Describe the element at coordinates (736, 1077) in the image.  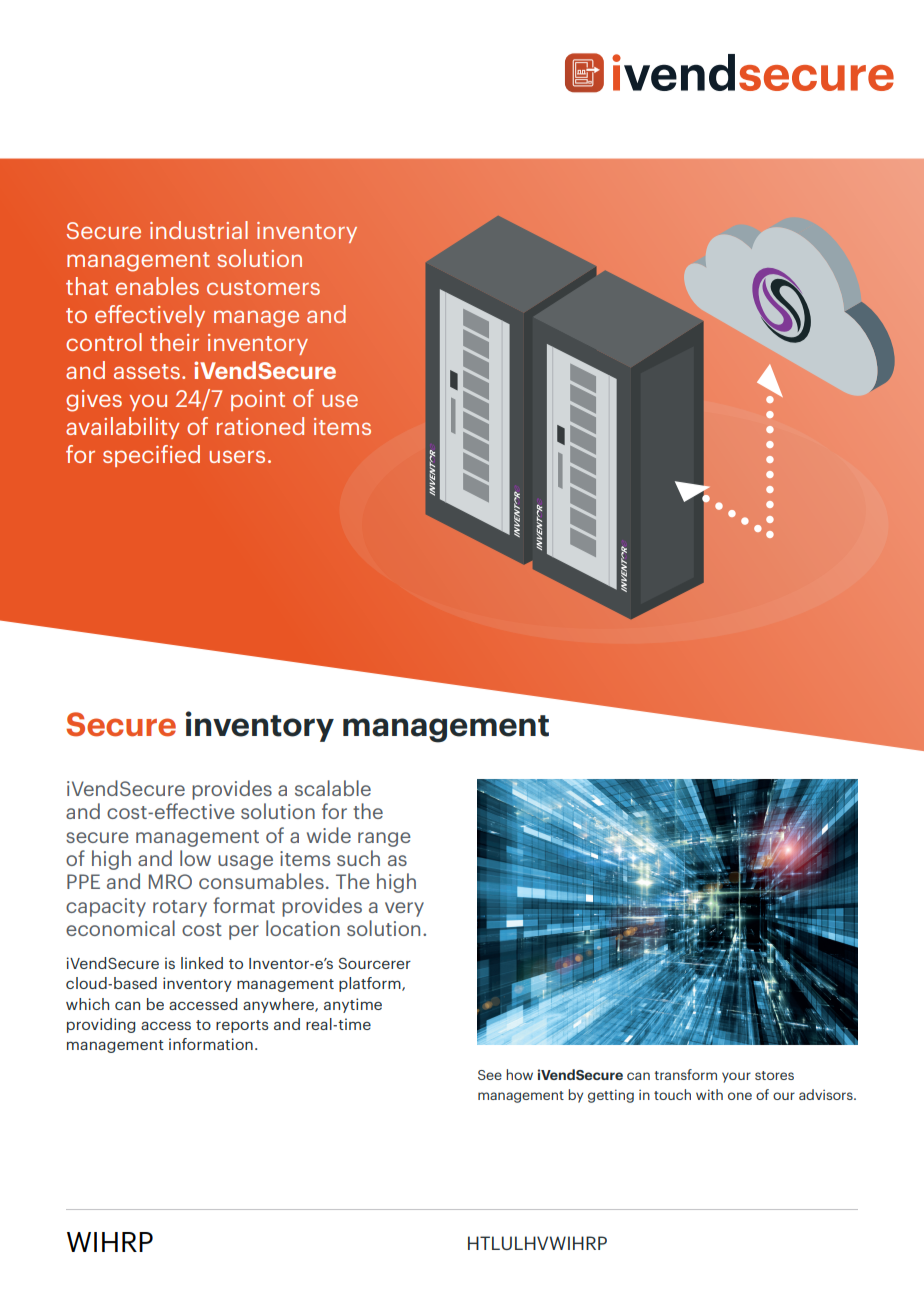
I see `your` at that location.
